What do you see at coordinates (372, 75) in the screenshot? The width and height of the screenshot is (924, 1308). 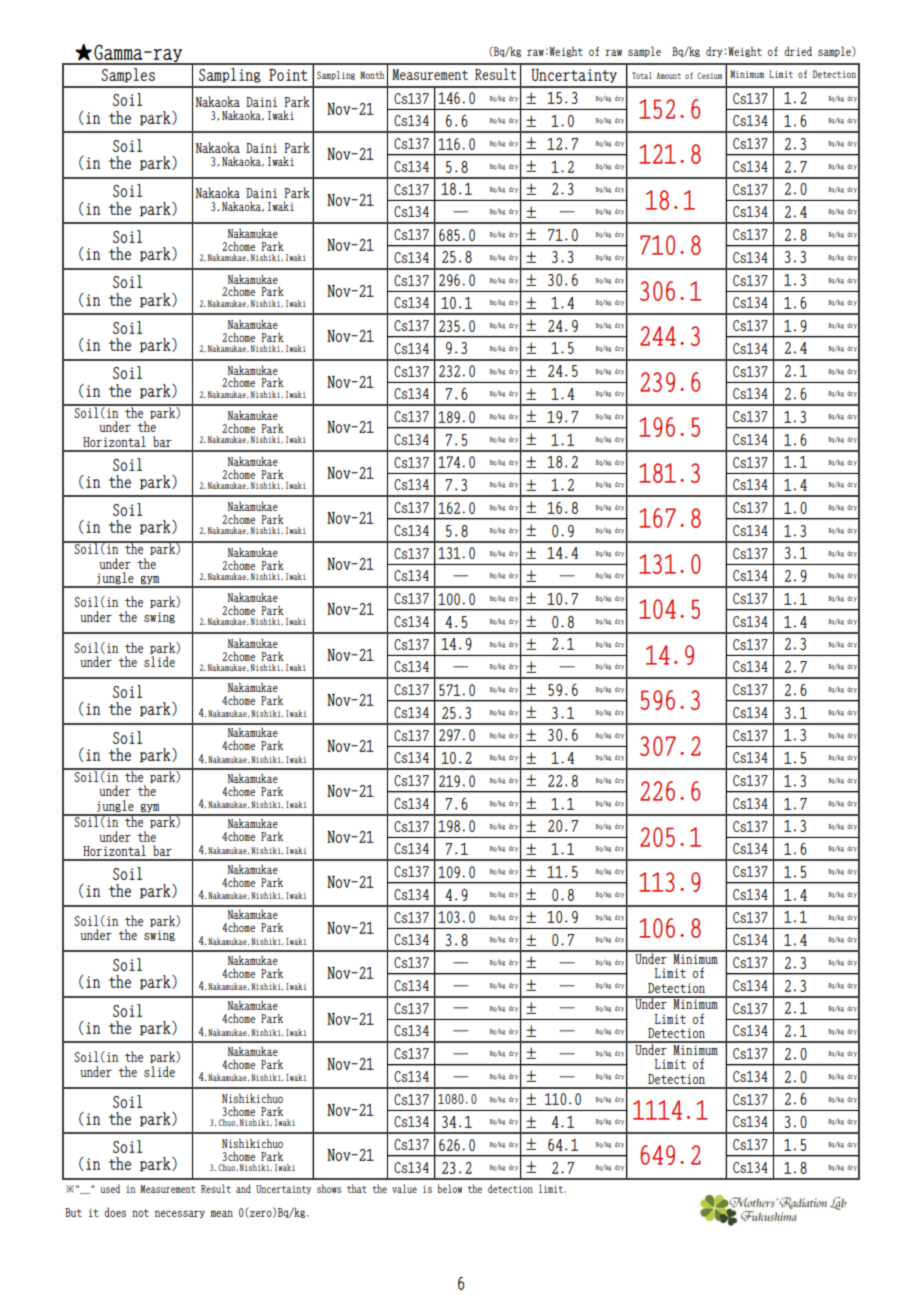 I see `Month` at bounding box center [372, 75].
